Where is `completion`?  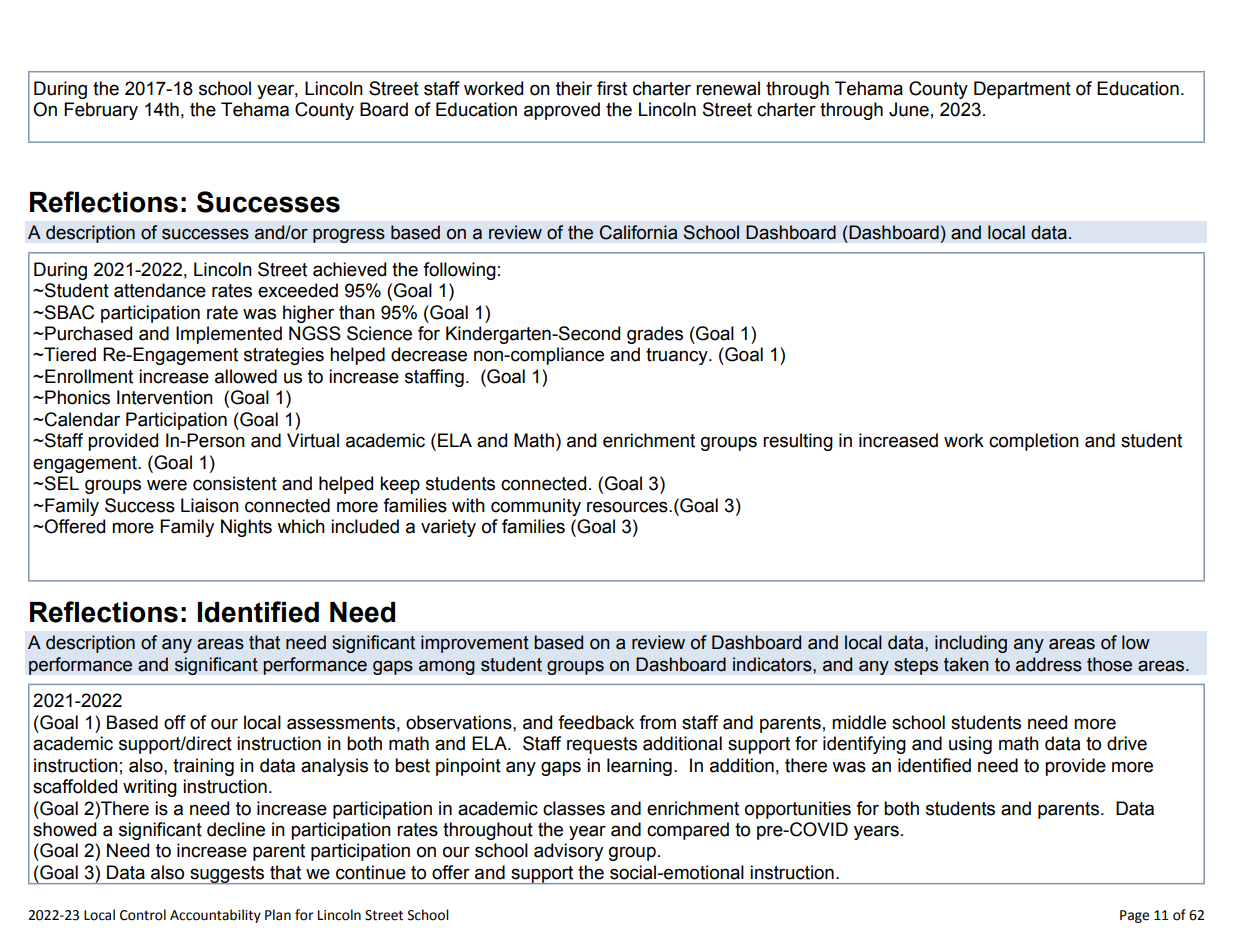 completion is located at coordinates (1034, 442).
